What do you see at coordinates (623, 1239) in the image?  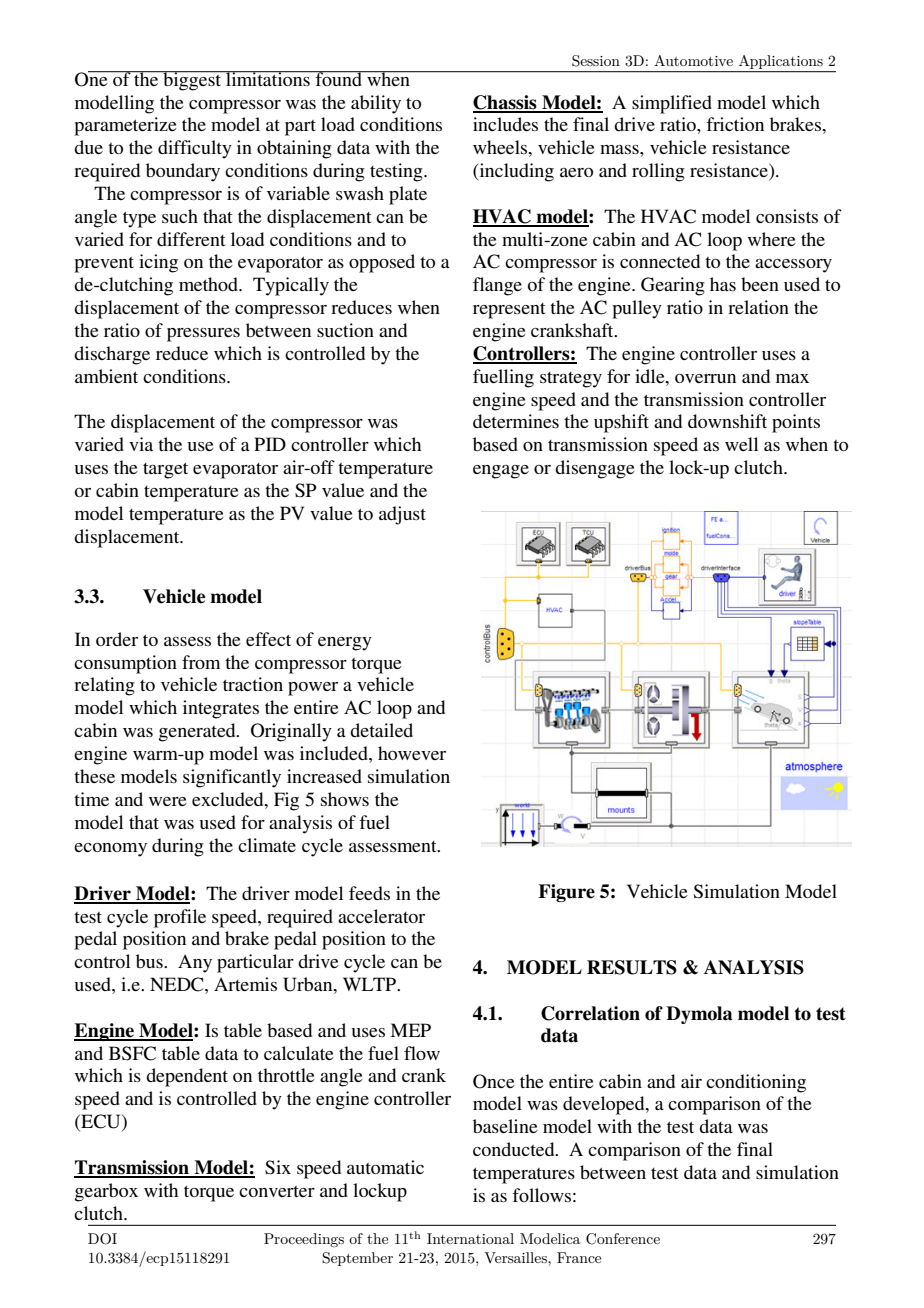 I see `Conference` at bounding box center [623, 1239].
